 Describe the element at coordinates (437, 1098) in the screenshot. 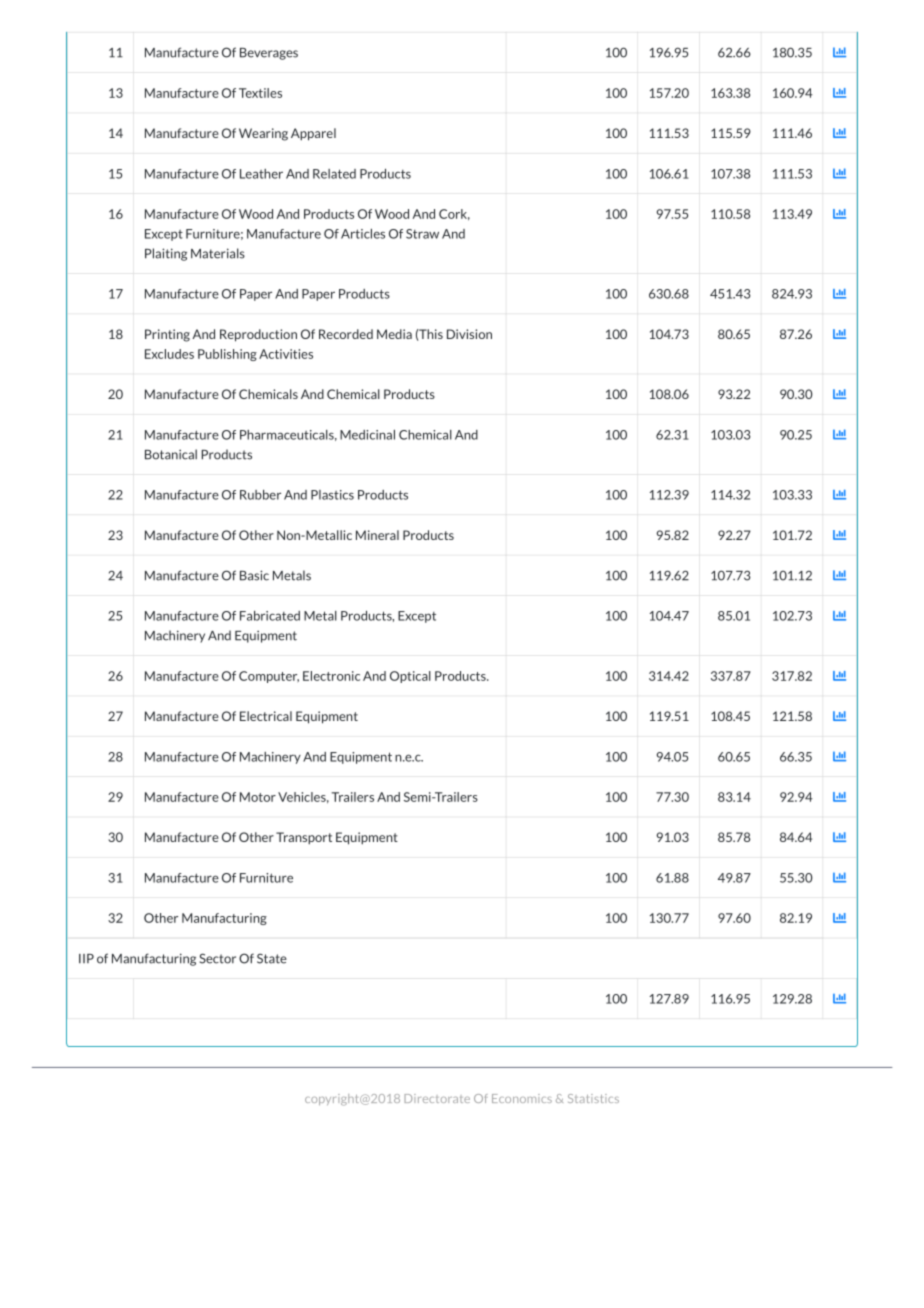

I see `Directorate` at that location.
